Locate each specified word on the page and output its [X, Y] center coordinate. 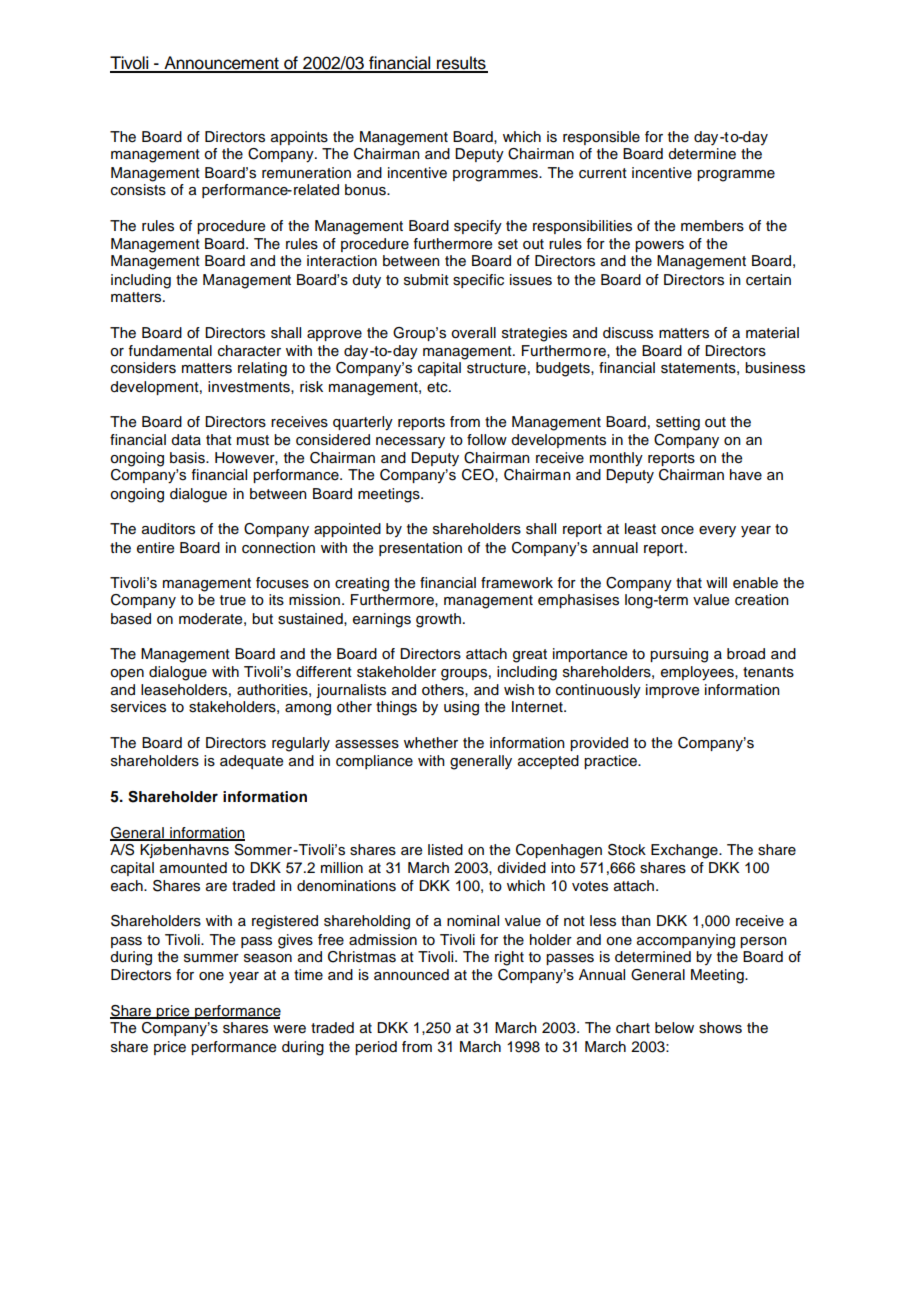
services [138, 707]
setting [678, 423]
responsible [601, 138]
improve [672, 691]
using [461, 708]
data [186, 440]
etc [438, 387]
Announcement [221, 64]
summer [211, 958]
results [461, 64]
